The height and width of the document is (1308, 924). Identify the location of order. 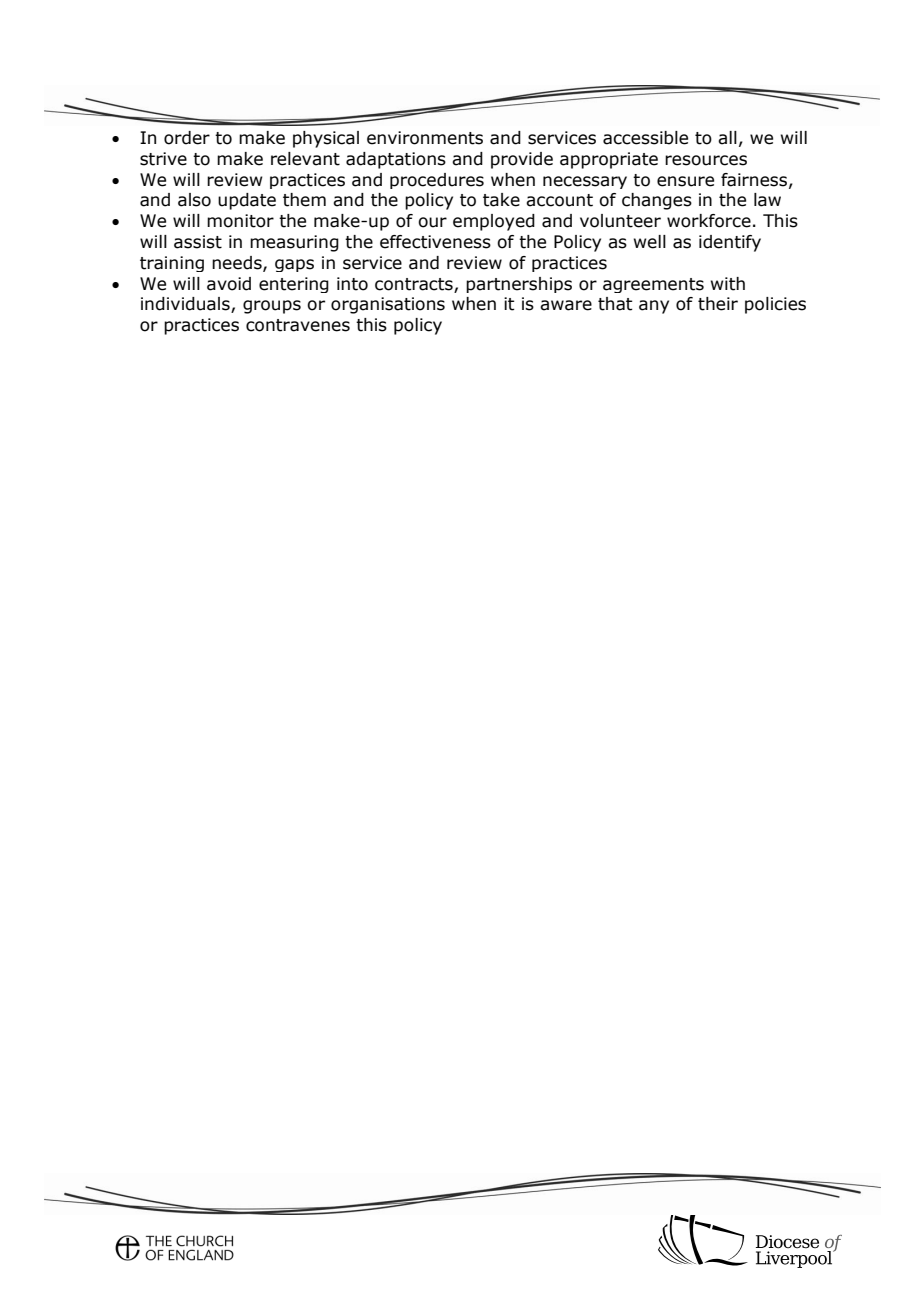
(187, 138).
